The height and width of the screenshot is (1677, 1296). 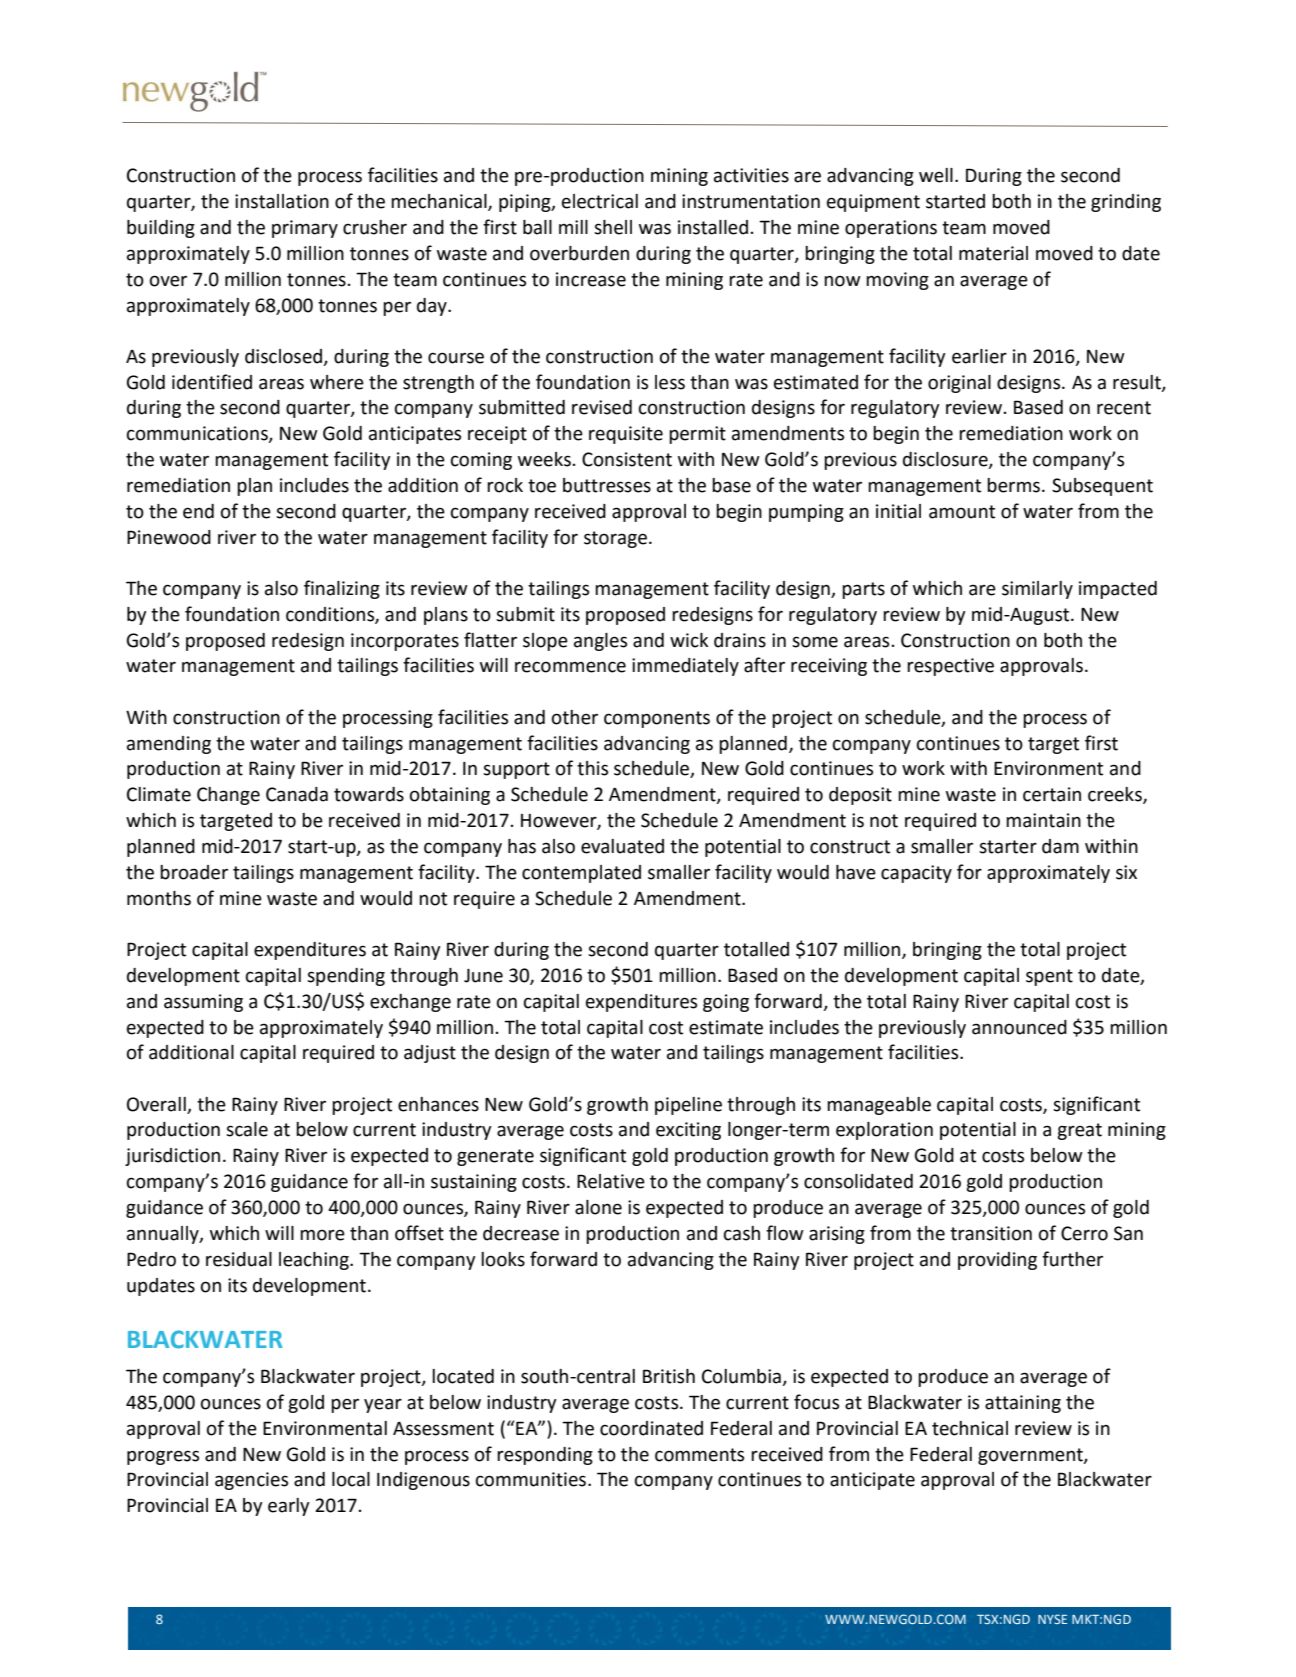 I want to click on great, so click(x=1079, y=1131).
